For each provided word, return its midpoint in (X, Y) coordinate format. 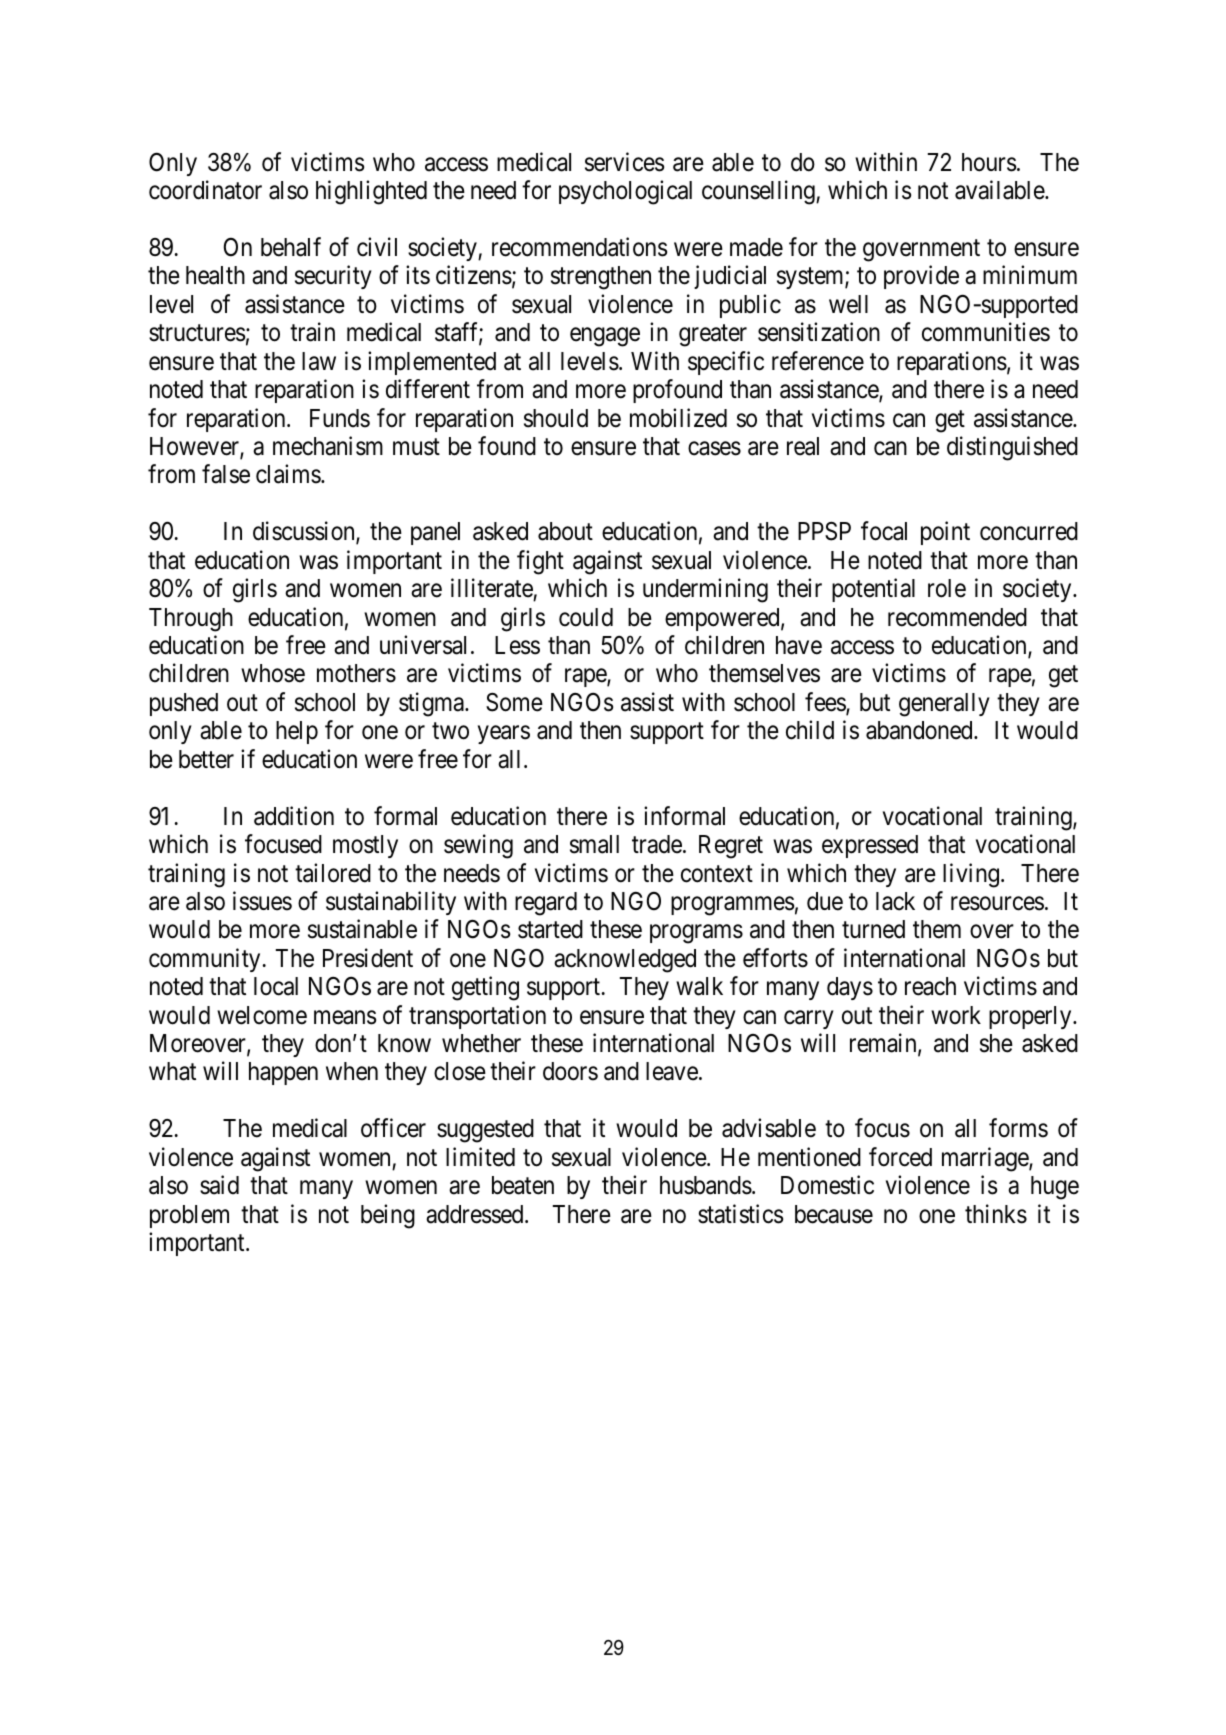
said (219, 1185)
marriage (986, 1159)
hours (989, 162)
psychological (625, 192)
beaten (523, 1185)
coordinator (205, 190)
